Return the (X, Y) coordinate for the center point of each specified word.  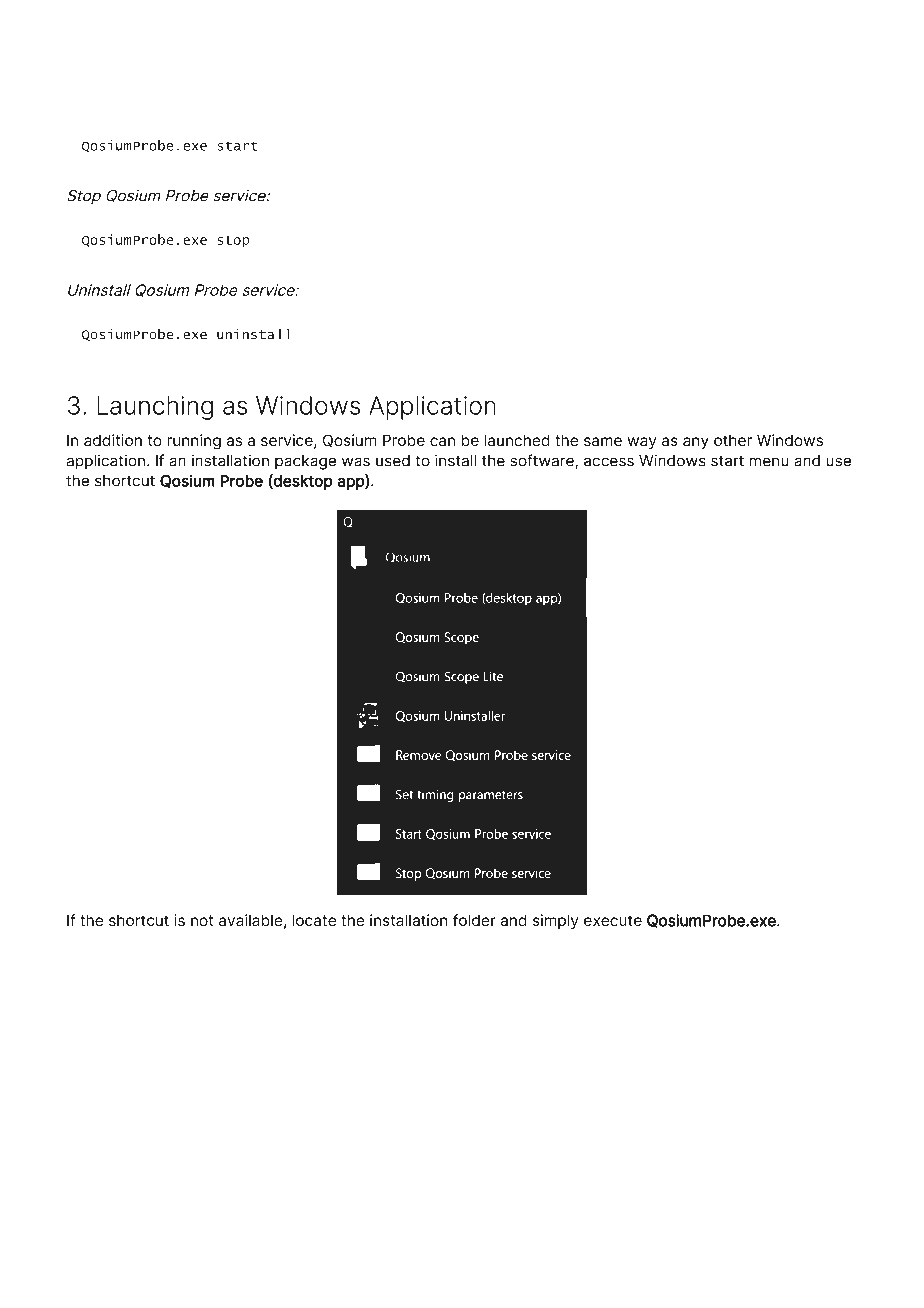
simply (555, 921)
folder (474, 920)
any (696, 443)
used (393, 461)
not (202, 920)
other (733, 440)
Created (90, 1259)
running (194, 442)
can (442, 441)
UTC (154, 1260)
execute (613, 920)
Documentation (241, 65)
